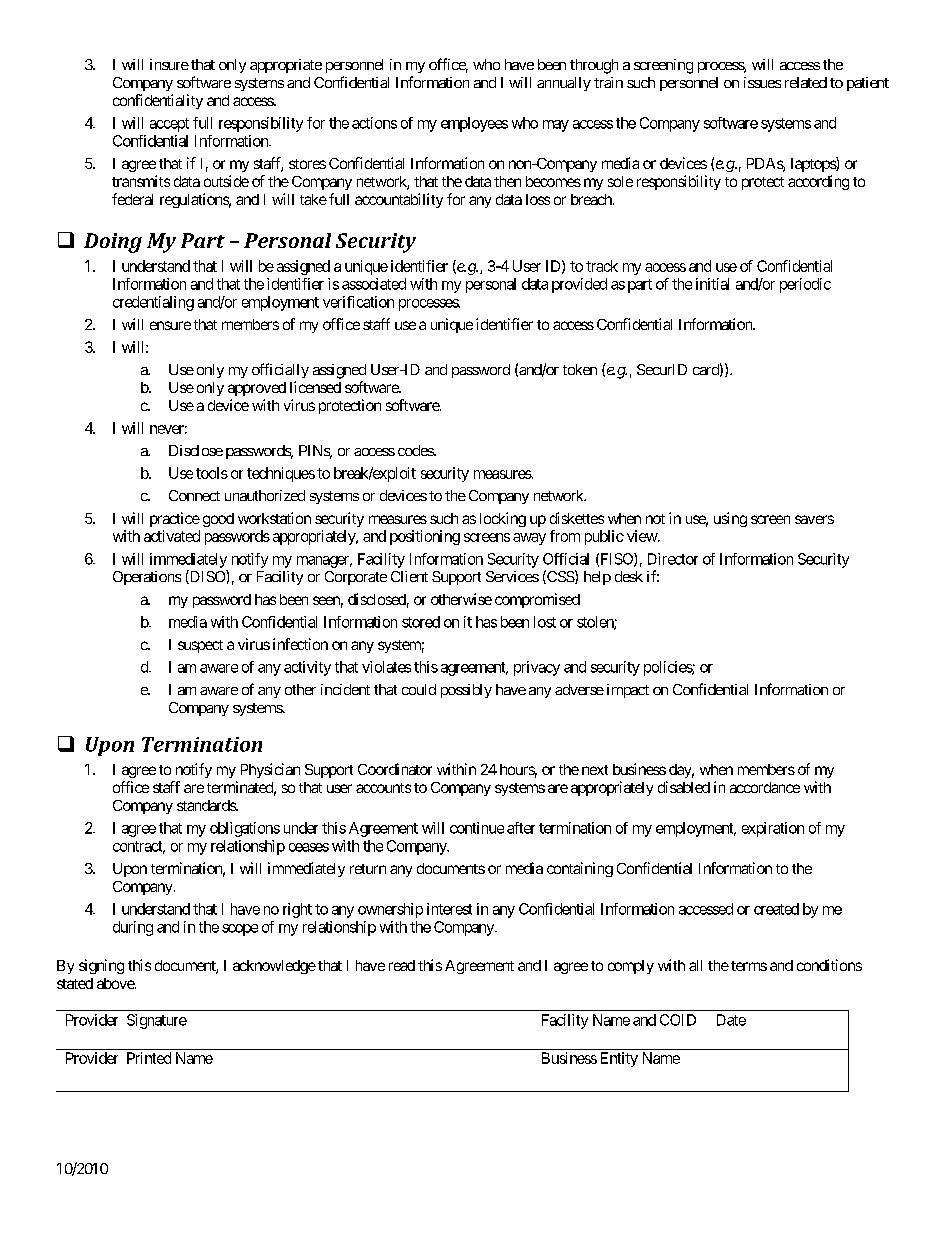  Describe the element at coordinates (147, 578) in the screenshot. I see `Operations` at that location.
